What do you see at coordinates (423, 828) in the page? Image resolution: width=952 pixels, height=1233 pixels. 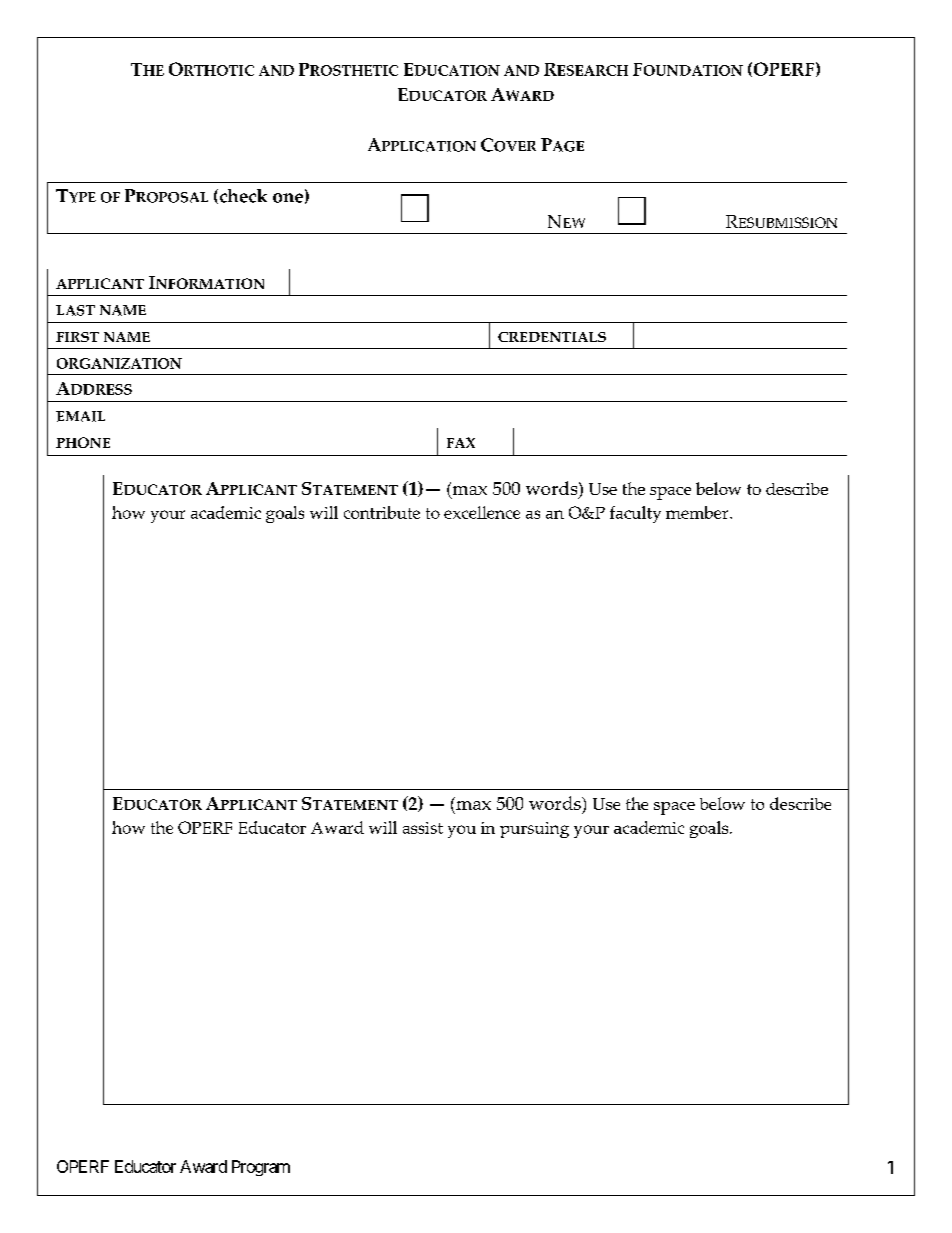 I see `assist` at bounding box center [423, 828].
